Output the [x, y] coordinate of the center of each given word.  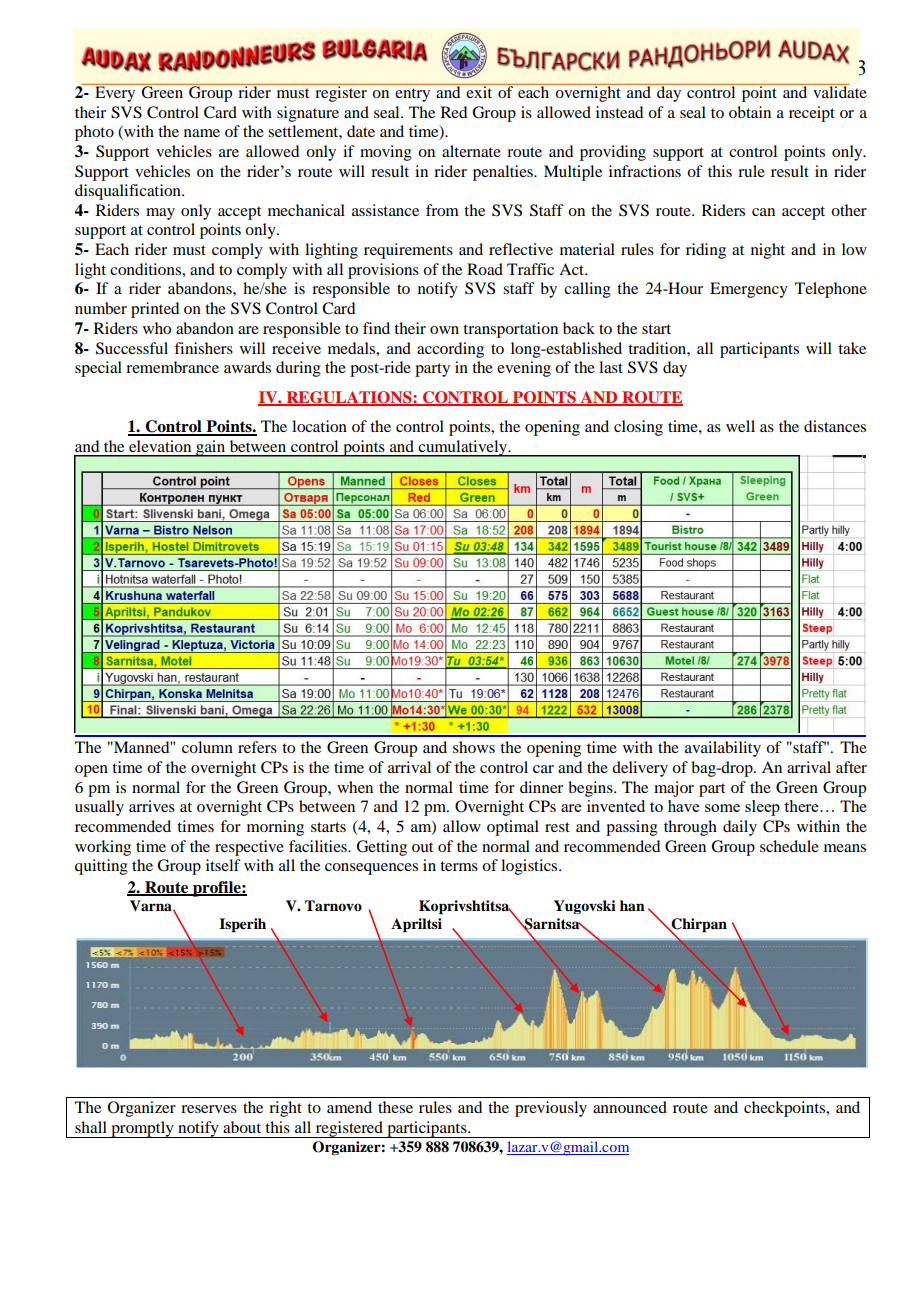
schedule [789, 846]
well [740, 426]
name [202, 133]
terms [459, 866]
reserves [209, 1109]
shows [474, 747]
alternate [471, 151]
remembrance [172, 367]
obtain [750, 112]
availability [723, 749]
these [395, 1107]
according [450, 350]
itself [223, 865]
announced [630, 1107]
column [207, 747]
